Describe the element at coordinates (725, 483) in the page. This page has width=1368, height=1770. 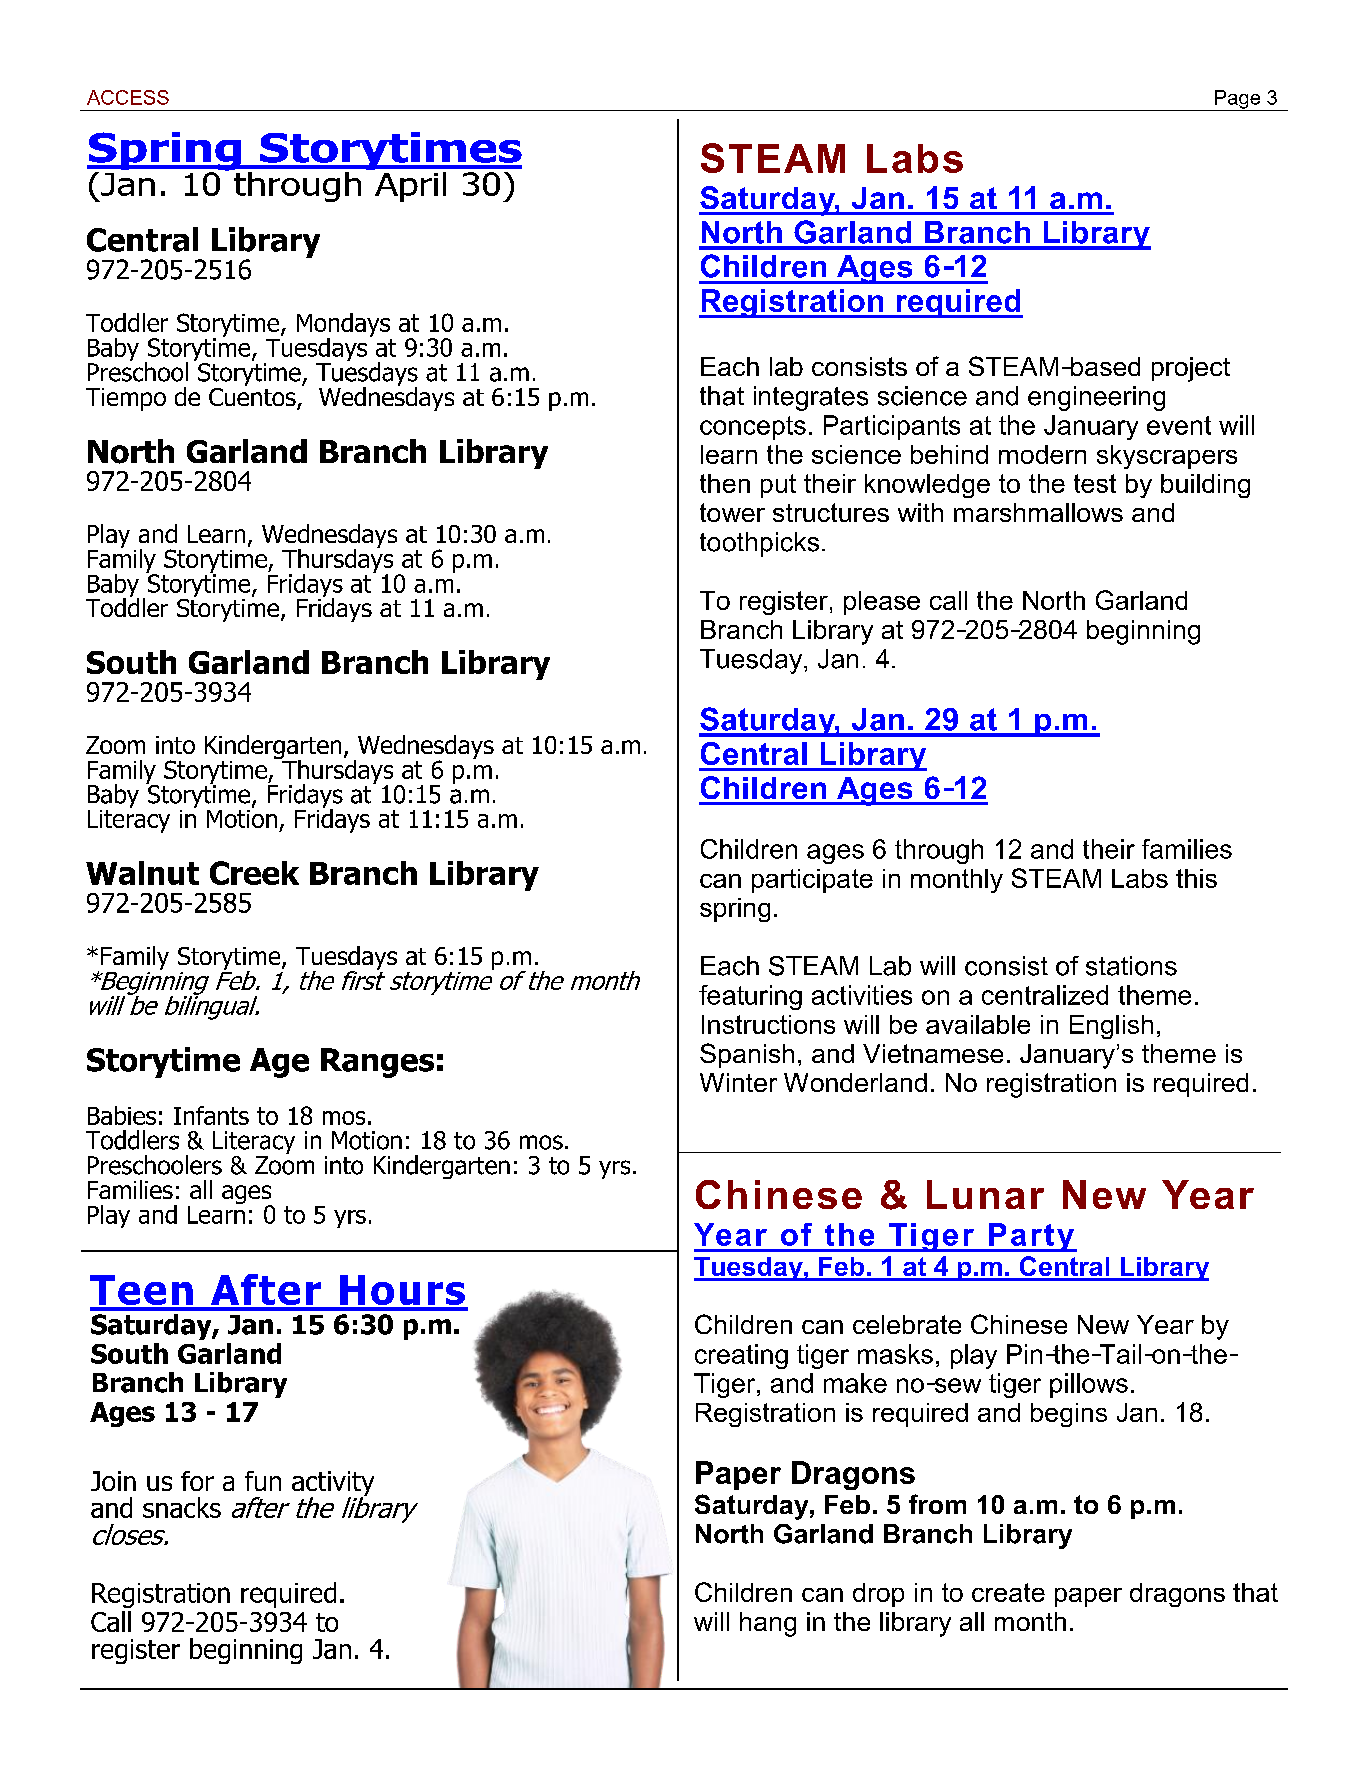
I see `then` at that location.
